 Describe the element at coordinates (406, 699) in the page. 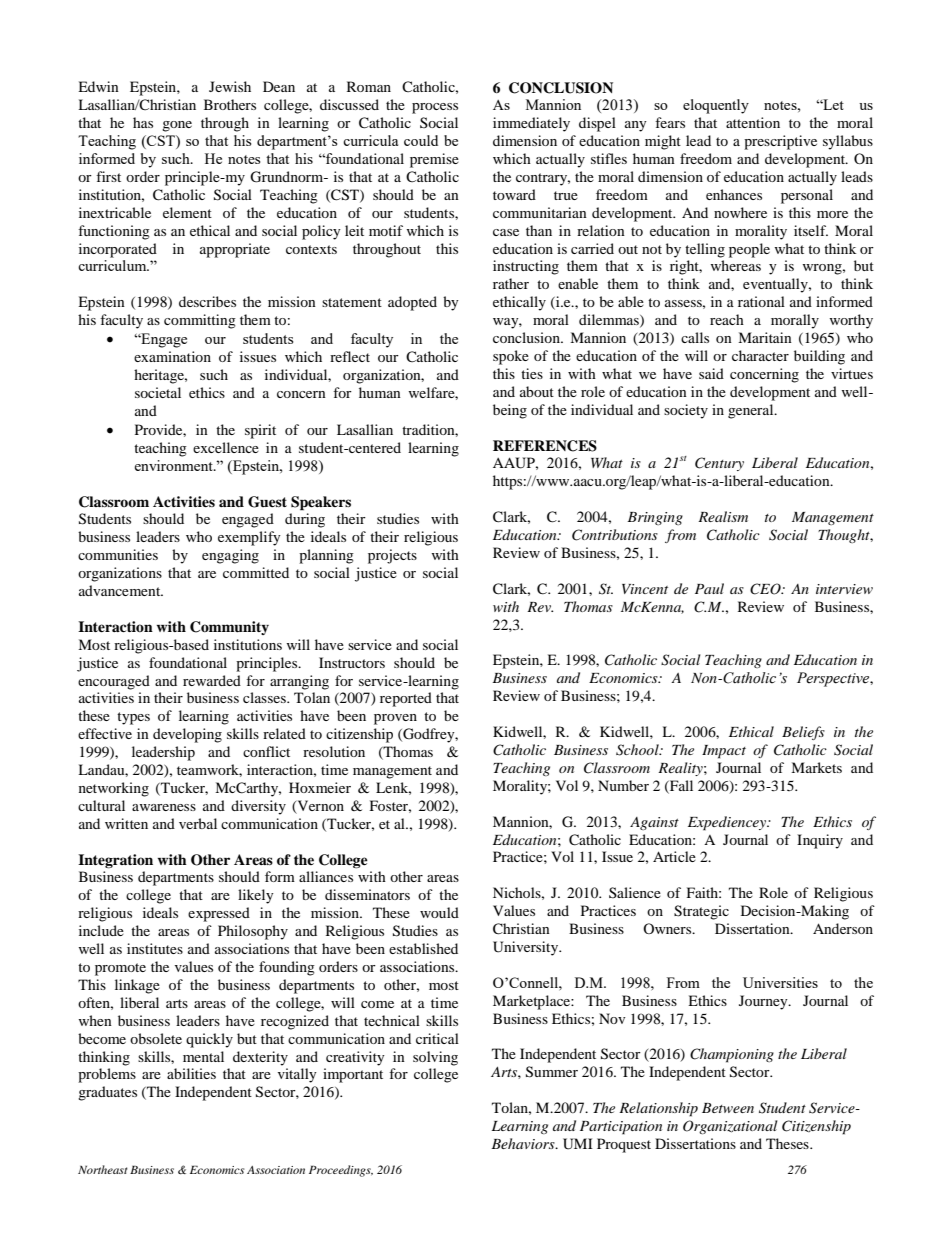

I see `reported` at that location.
